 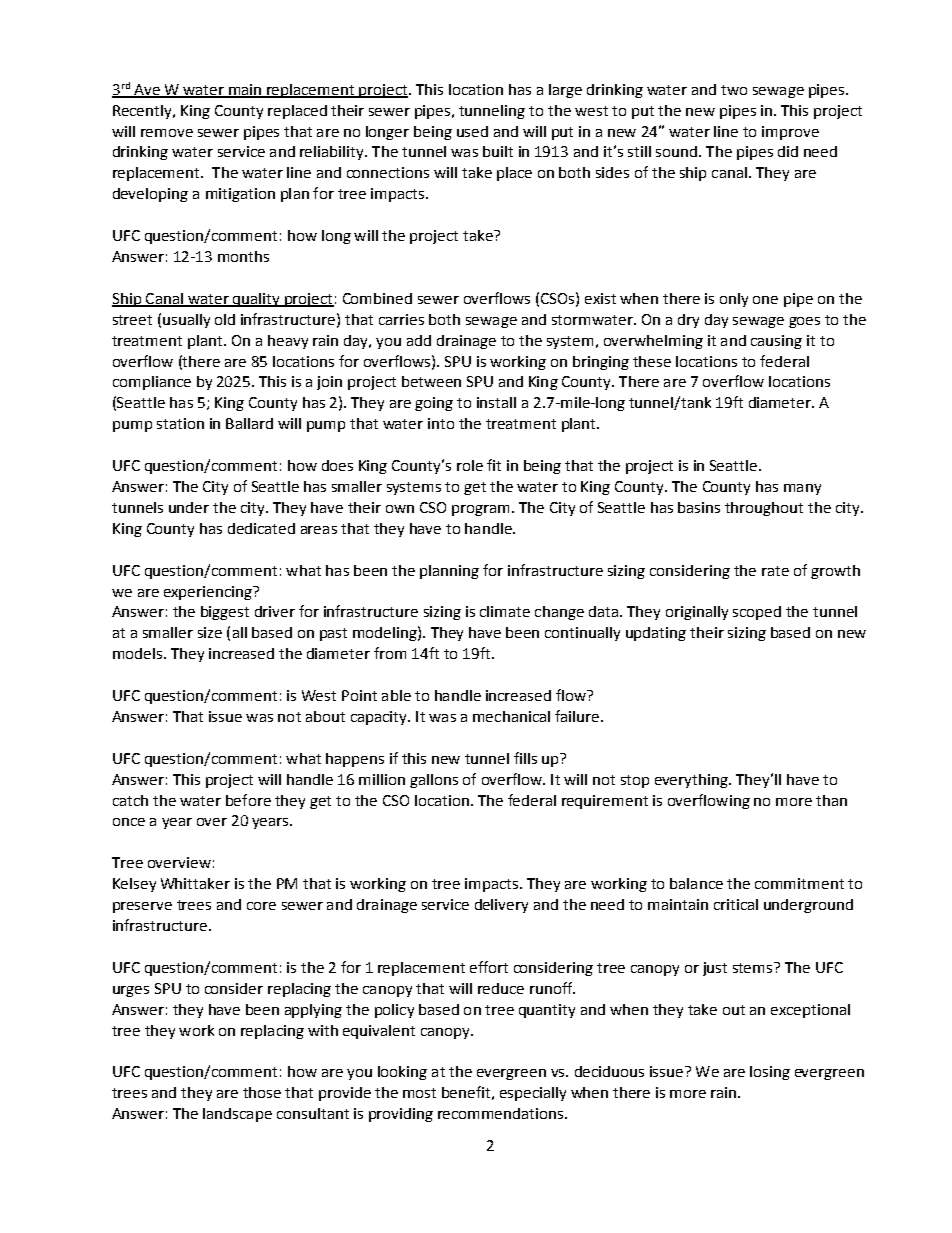 I want to click on old, so click(x=225, y=319).
